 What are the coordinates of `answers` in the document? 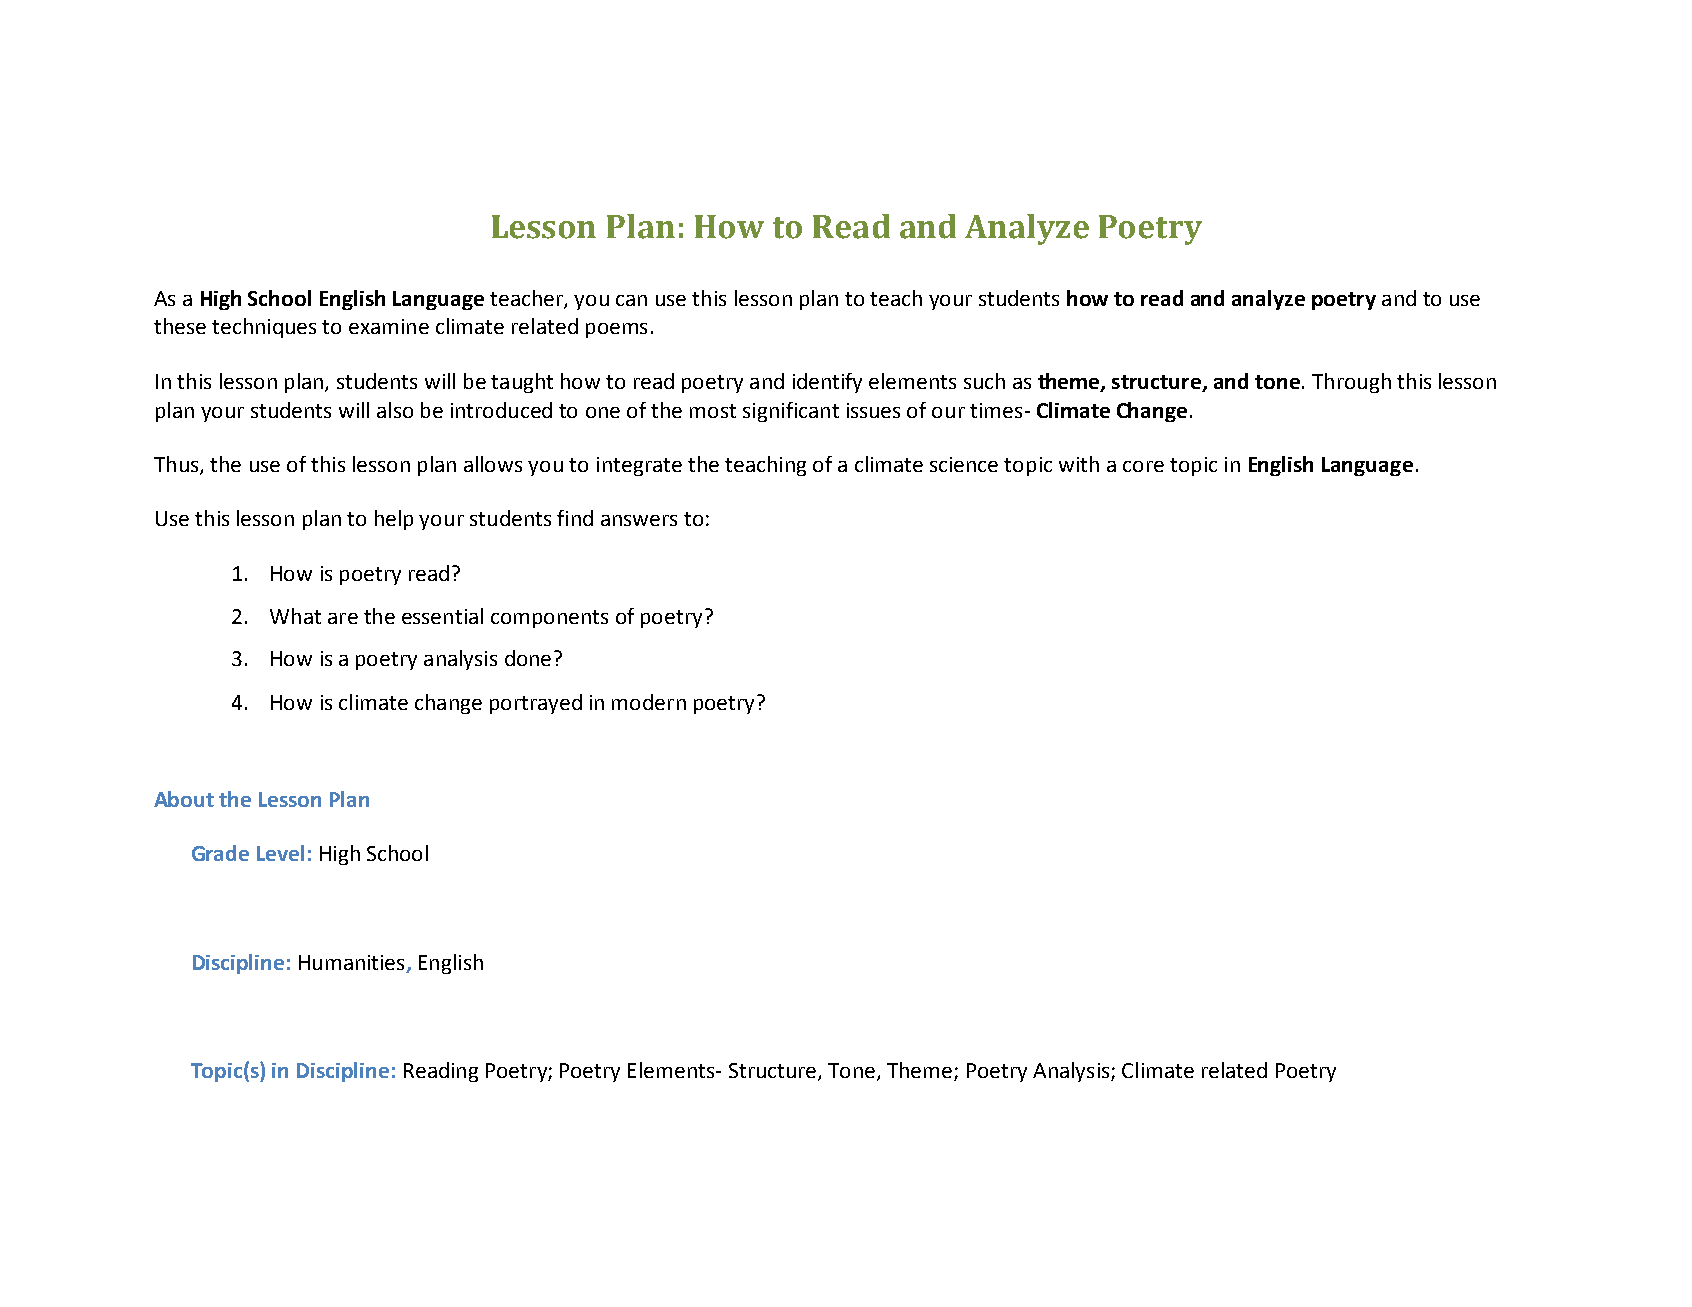 It's located at (639, 520).
